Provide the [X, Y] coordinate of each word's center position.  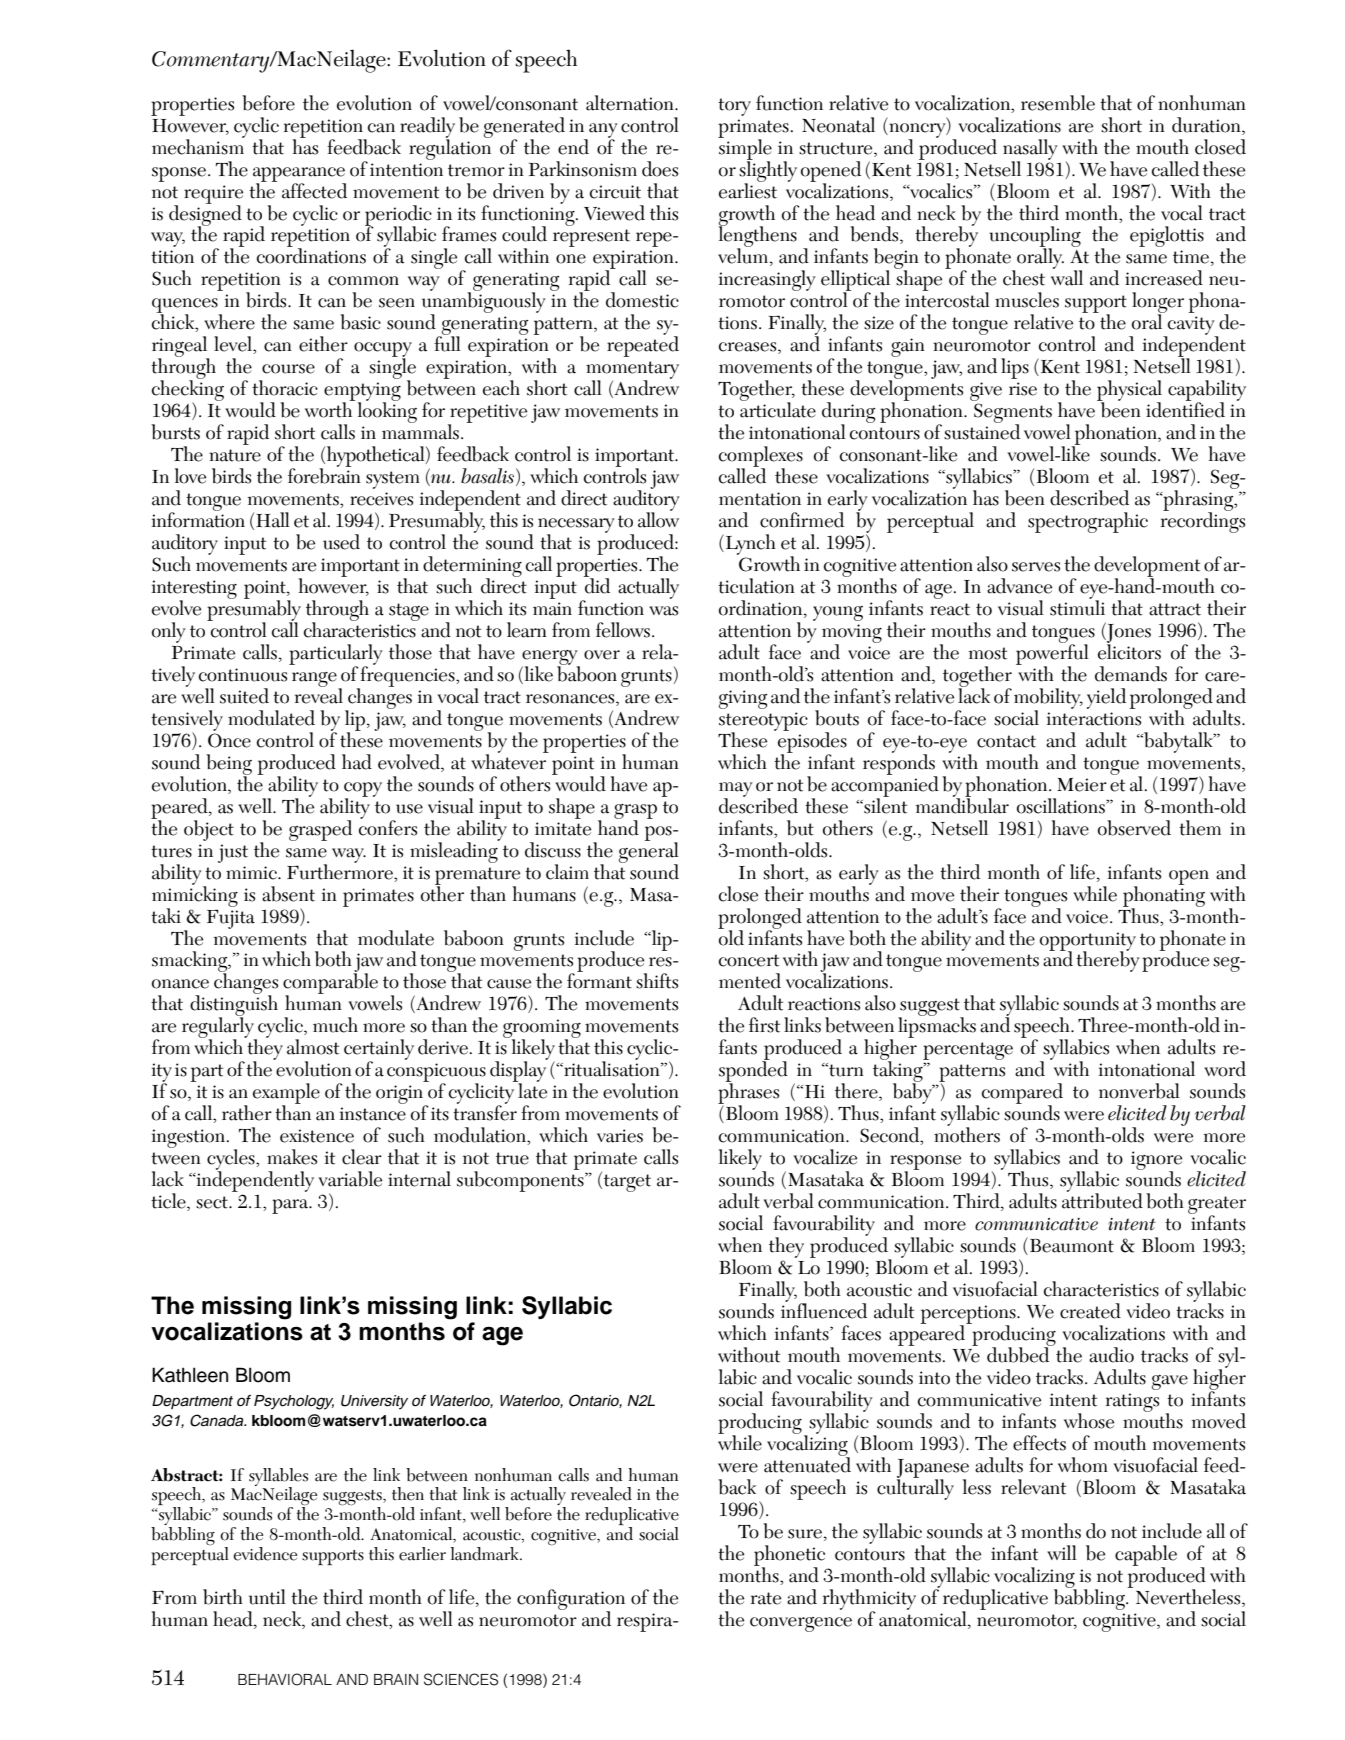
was [663, 611]
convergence [801, 1624]
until [267, 1597]
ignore [1156, 1162]
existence [317, 1136]
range [315, 680]
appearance [299, 175]
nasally [1030, 150]
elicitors [1129, 651]
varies [620, 1136]
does [660, 169]
